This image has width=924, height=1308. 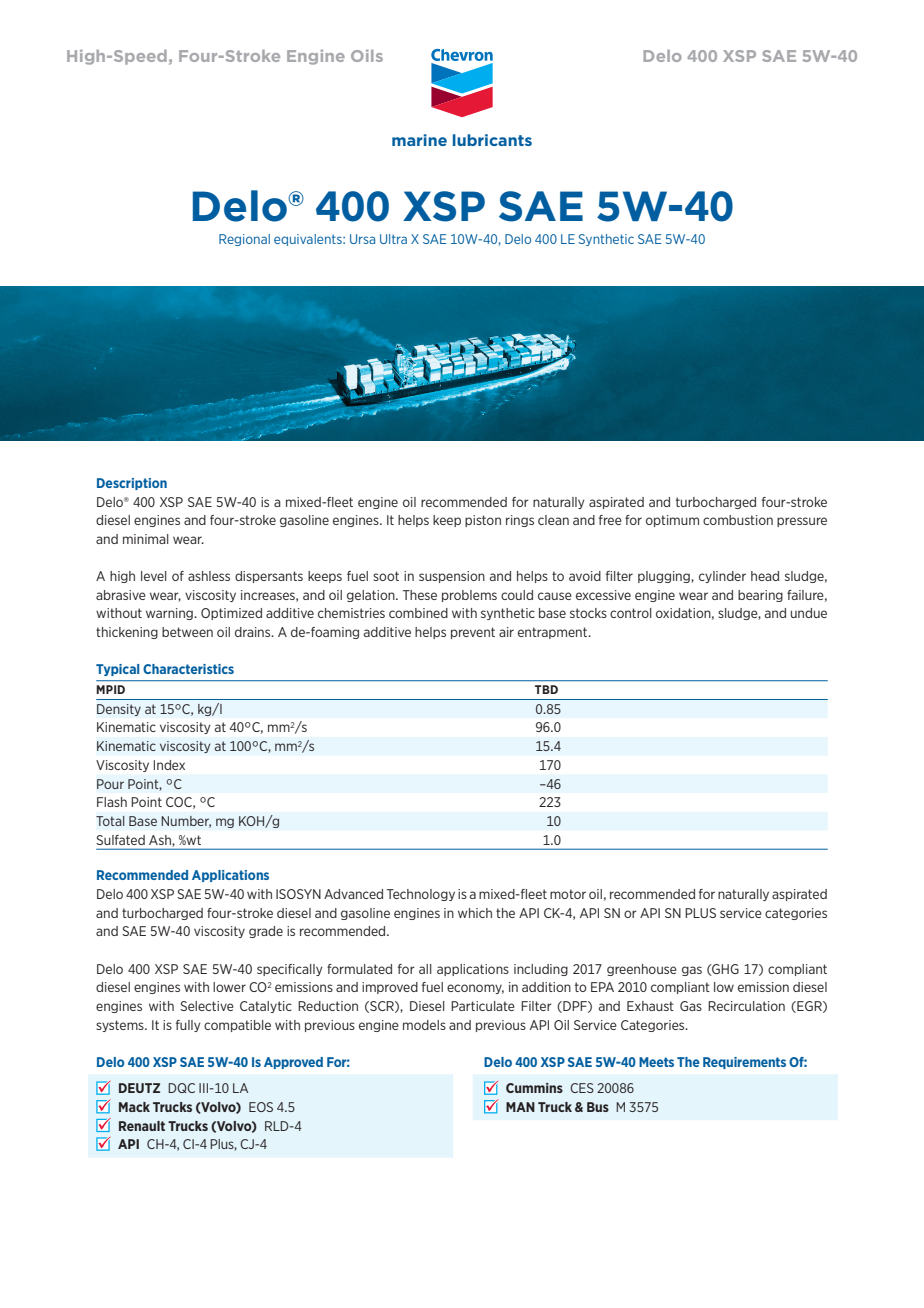 What do you see at coordinates (139, 1088) in the image?
I see `DEUTZ` at bounding box center [139, 1088].
